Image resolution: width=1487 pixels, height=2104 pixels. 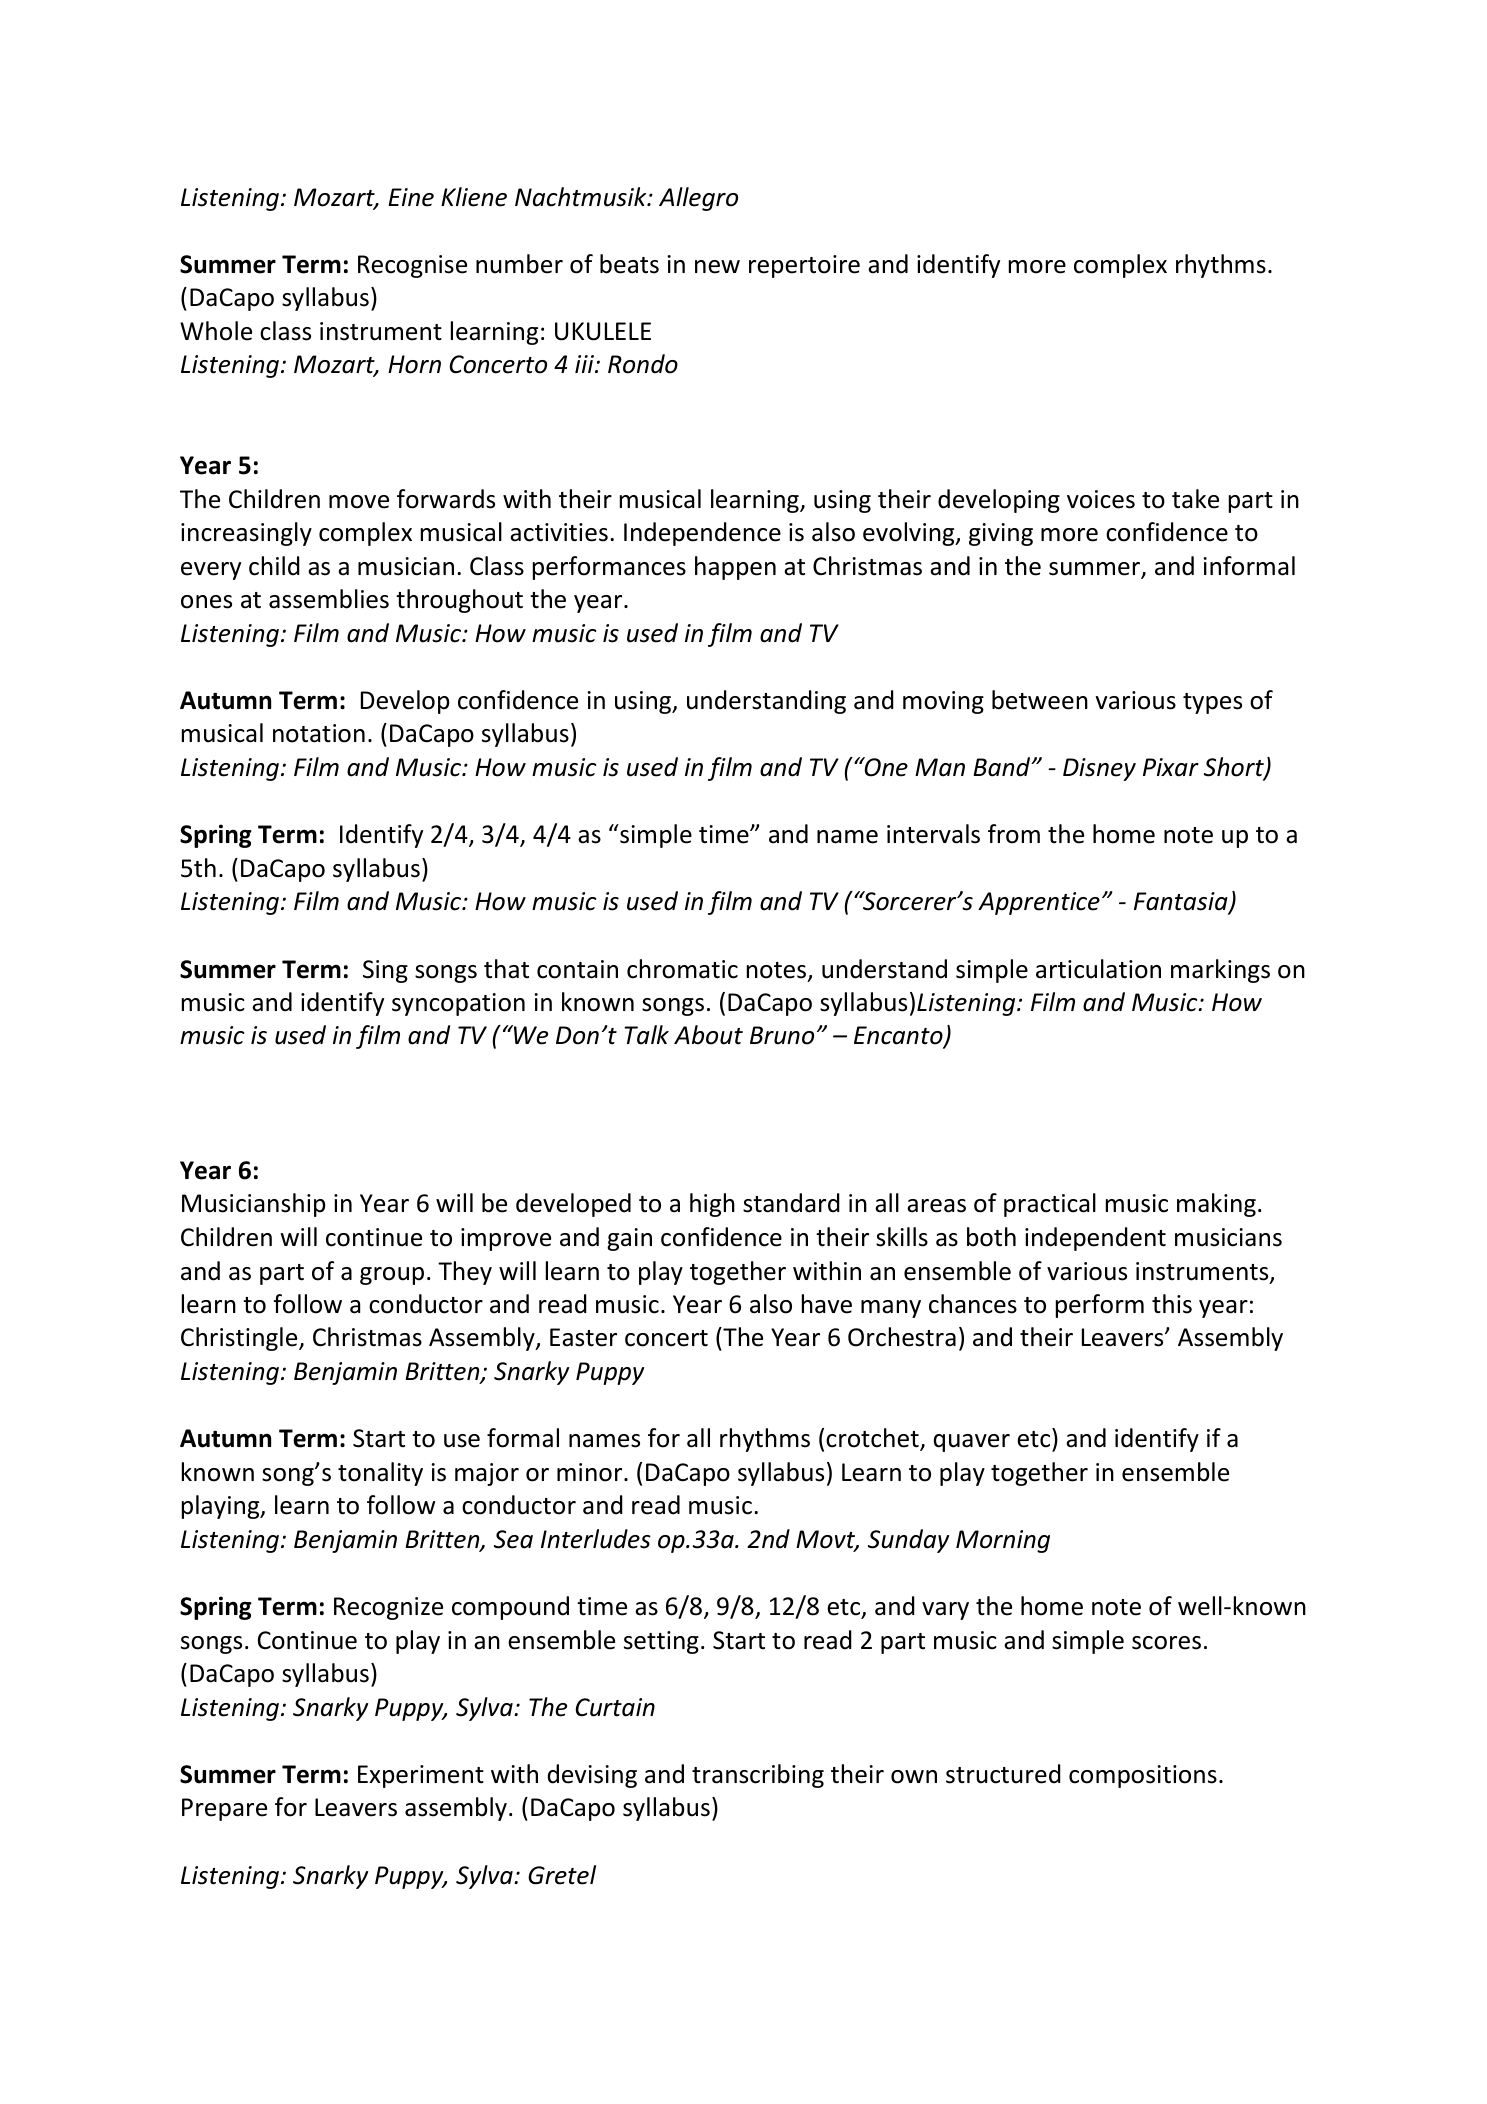 I want to click on new, so click(x=717, y=267).
